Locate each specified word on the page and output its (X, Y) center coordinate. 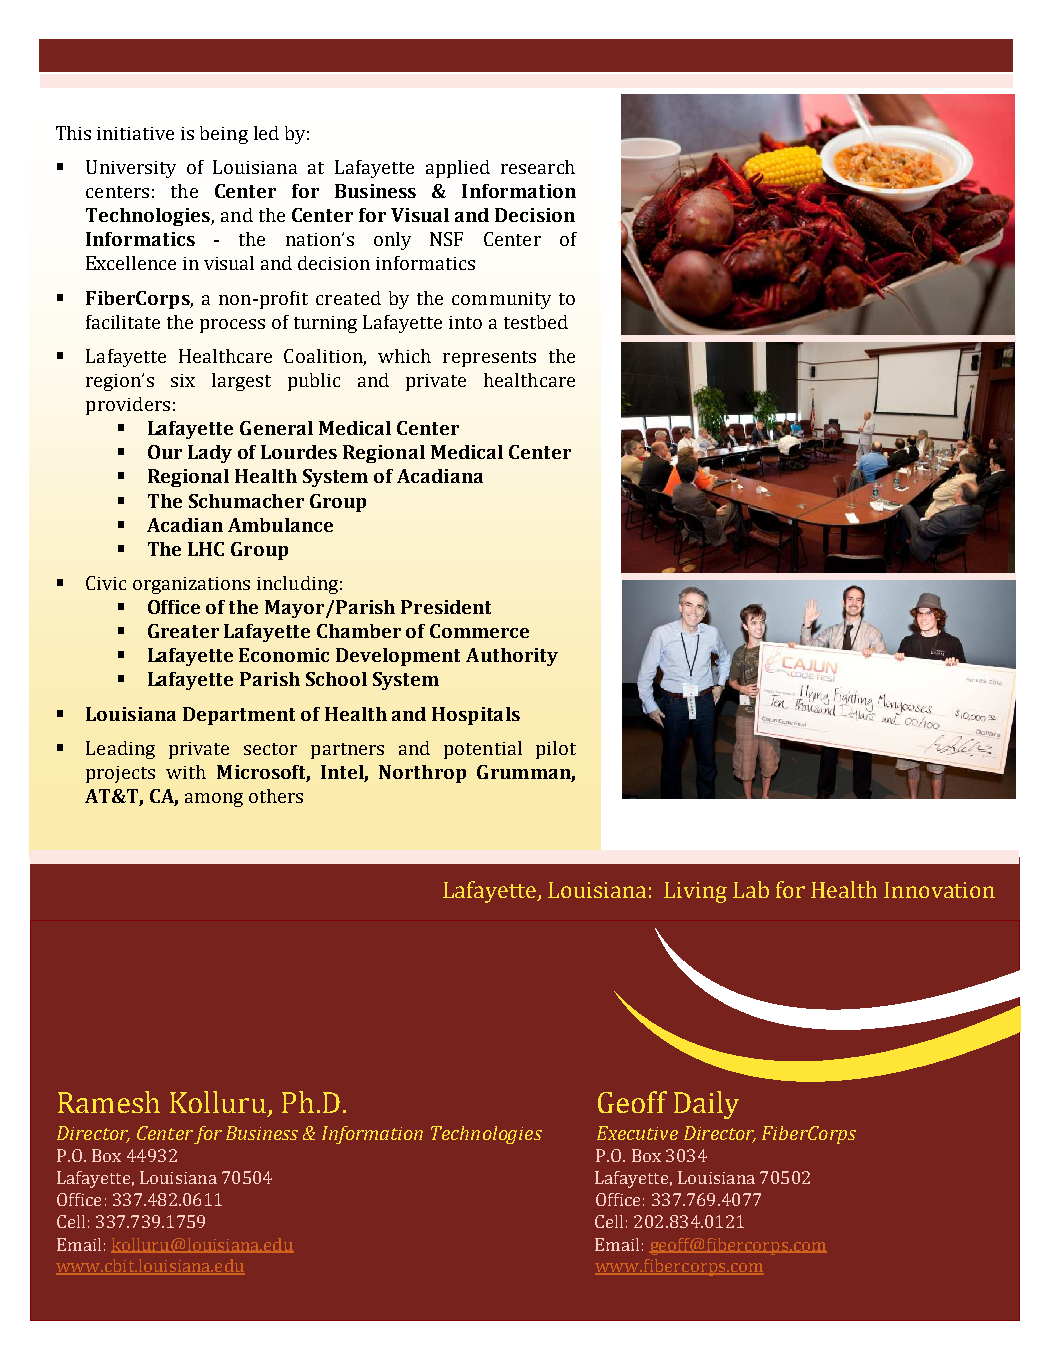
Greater (183, 631)
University (131, 169)
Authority (512, 657)
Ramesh (109, 1102)
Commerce (479, 631)
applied (458, 169)
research (538, 167)
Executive (637, 1133)
